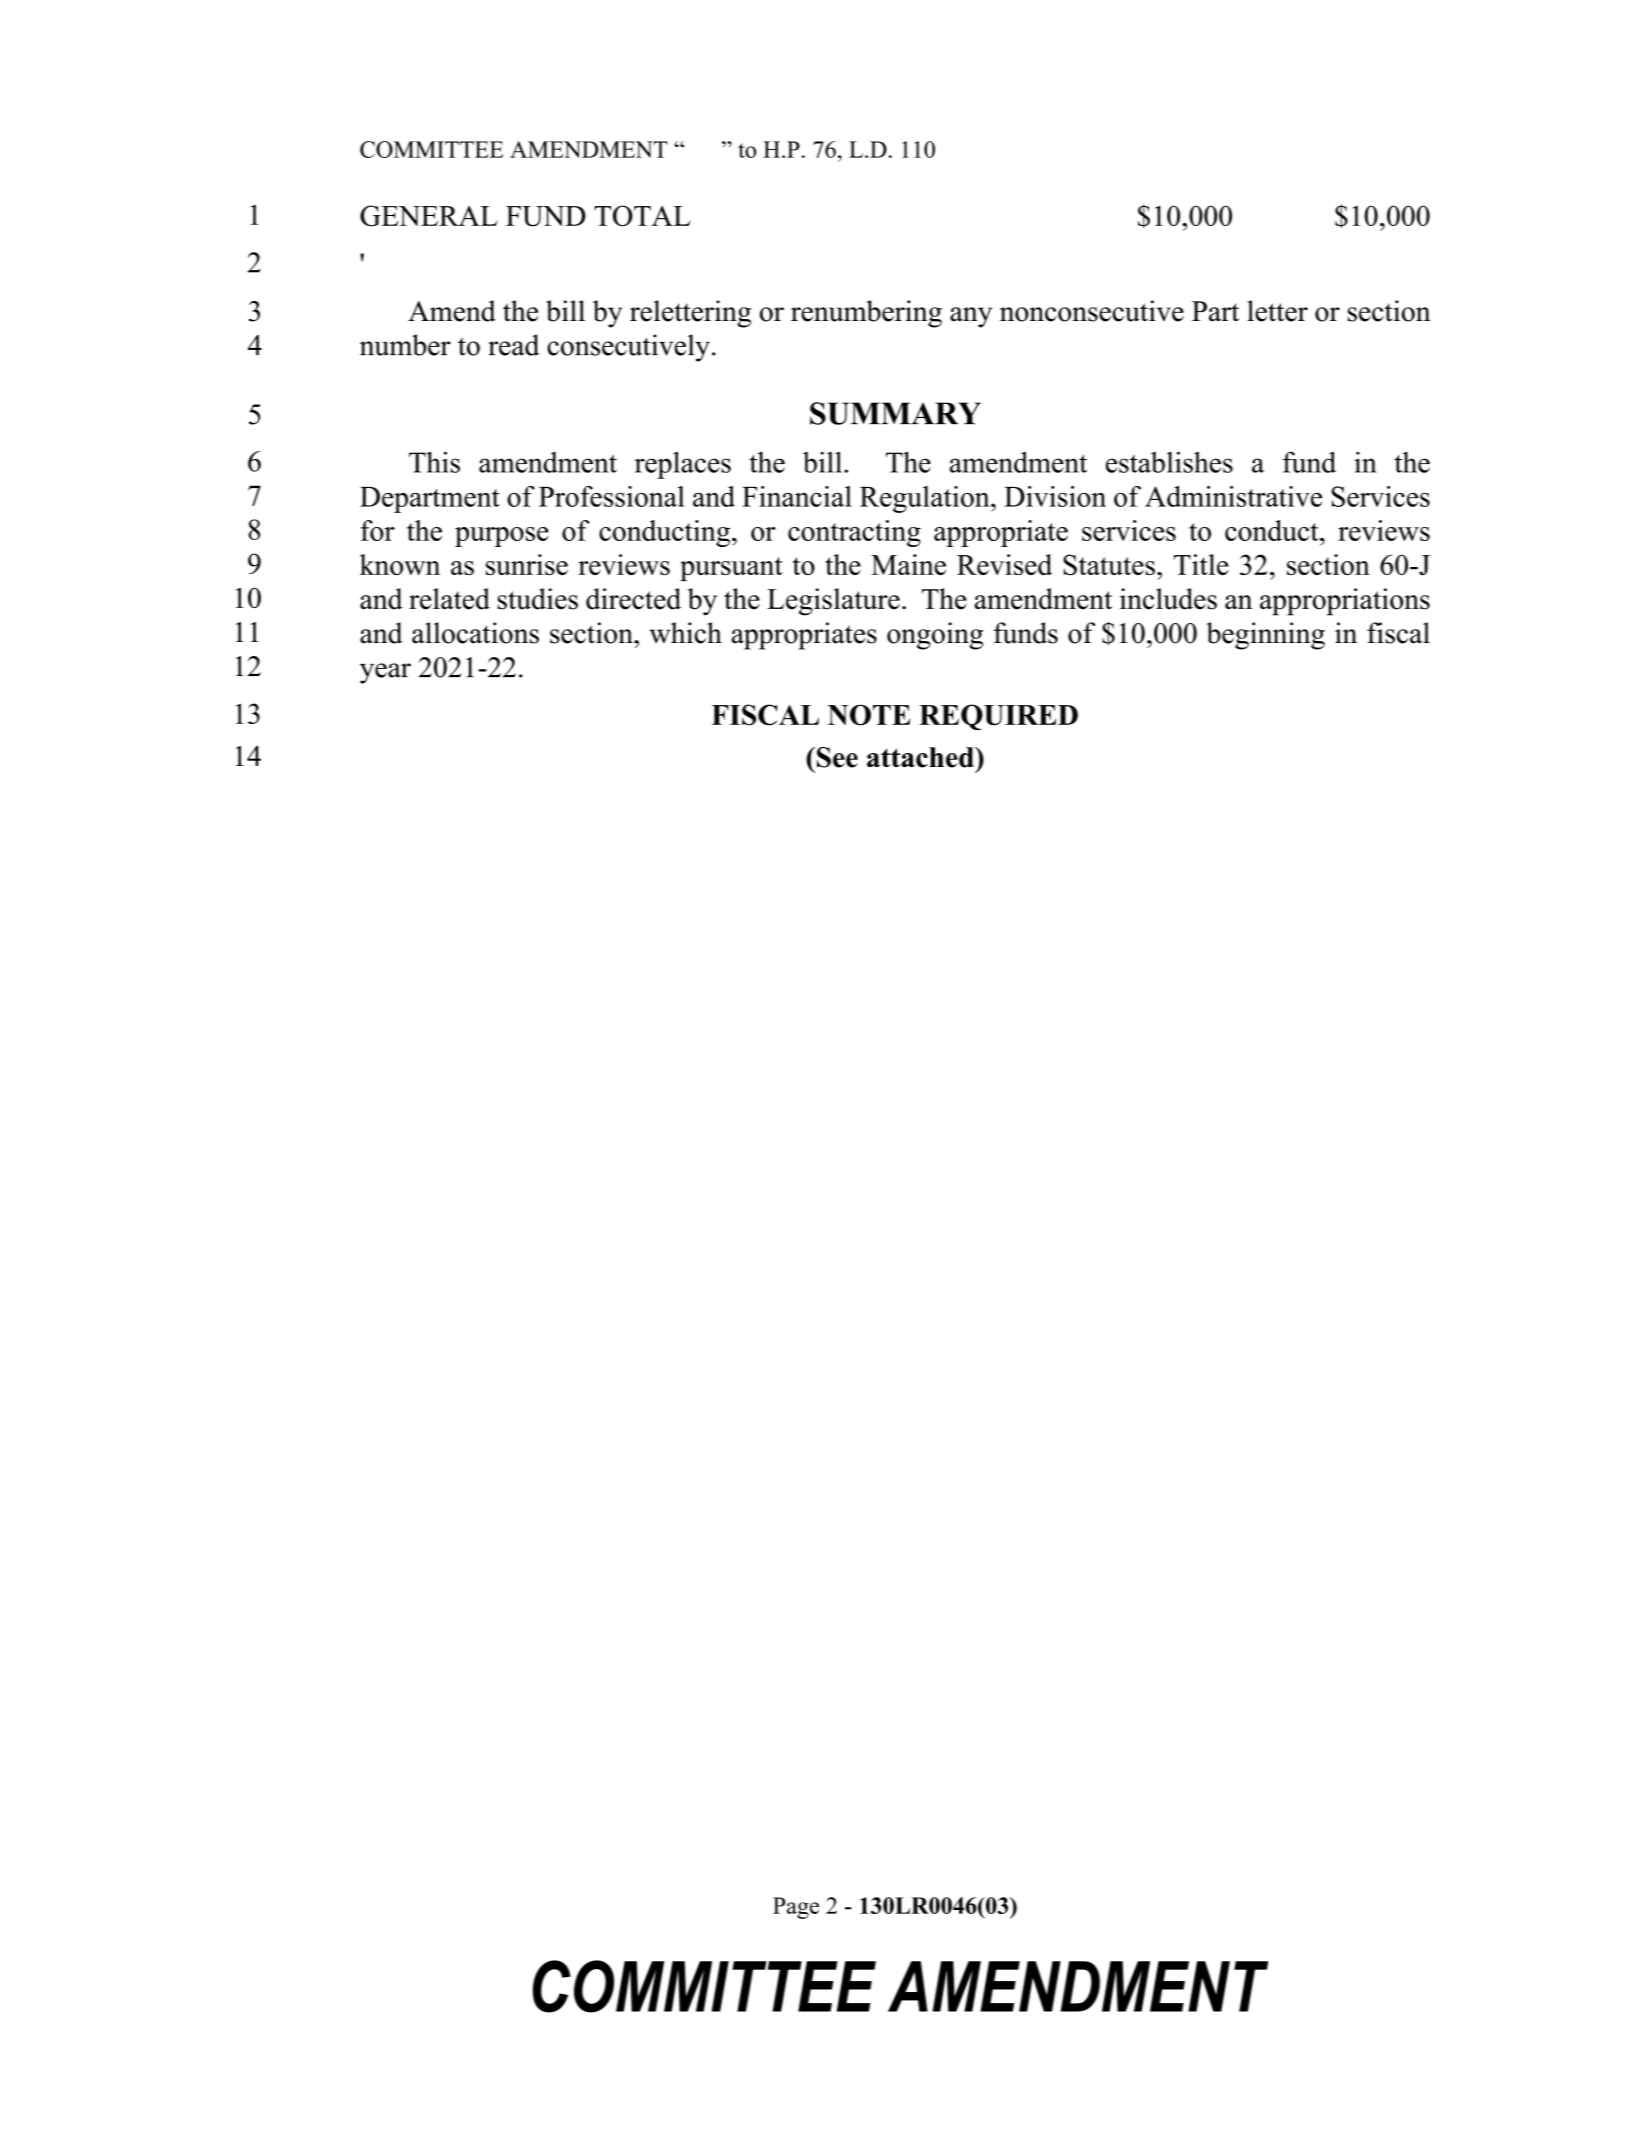 The width and height of the image is (1652, 2137). I want to click on beginning, so click(1265, 636).
